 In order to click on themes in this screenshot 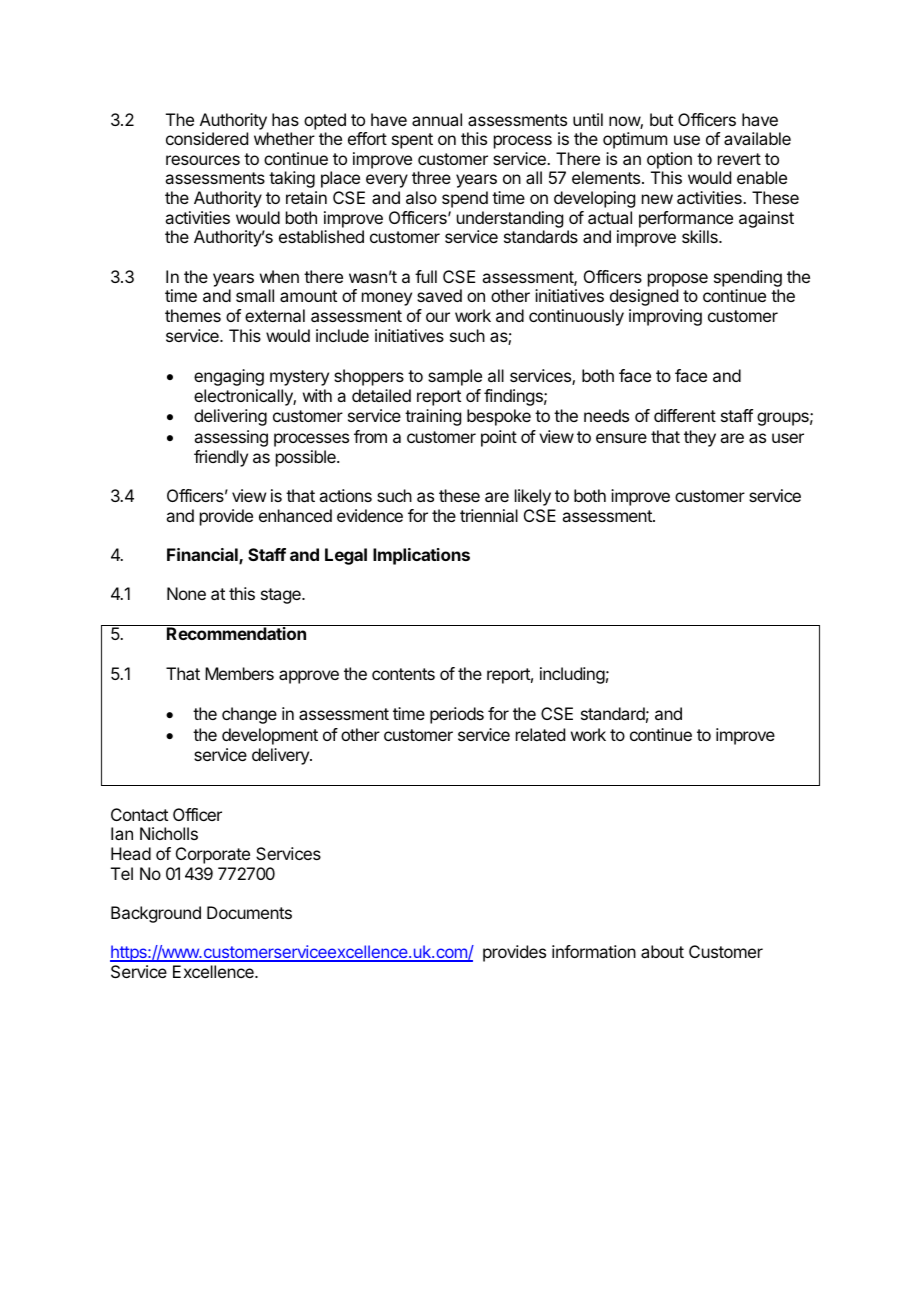, I will do `click(193, 315)`.
